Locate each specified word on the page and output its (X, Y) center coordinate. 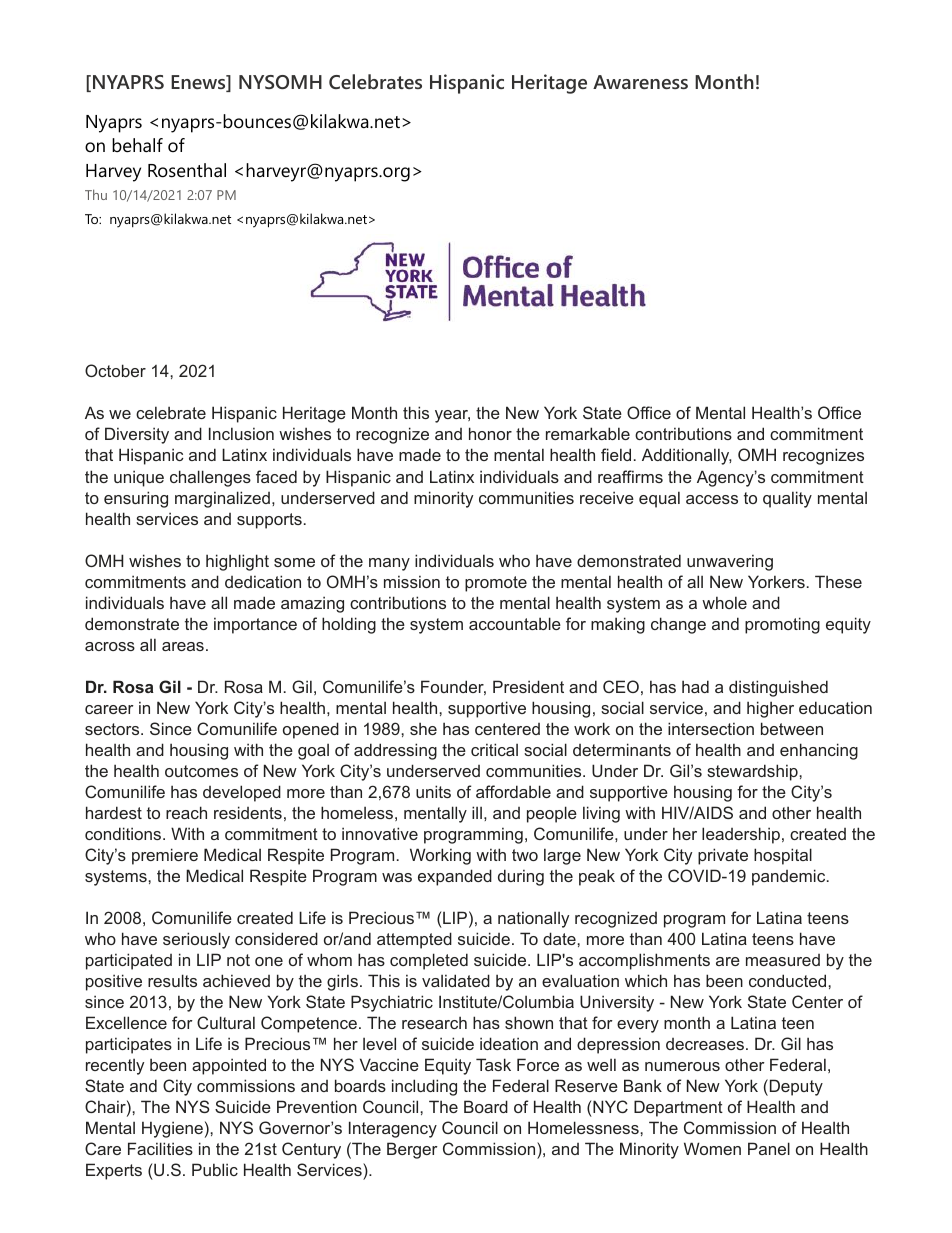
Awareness (640, 82)
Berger (412, 1150)
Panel (769, 1148)
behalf (137, 145)
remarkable (588, 433)
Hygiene (172, 1129)
